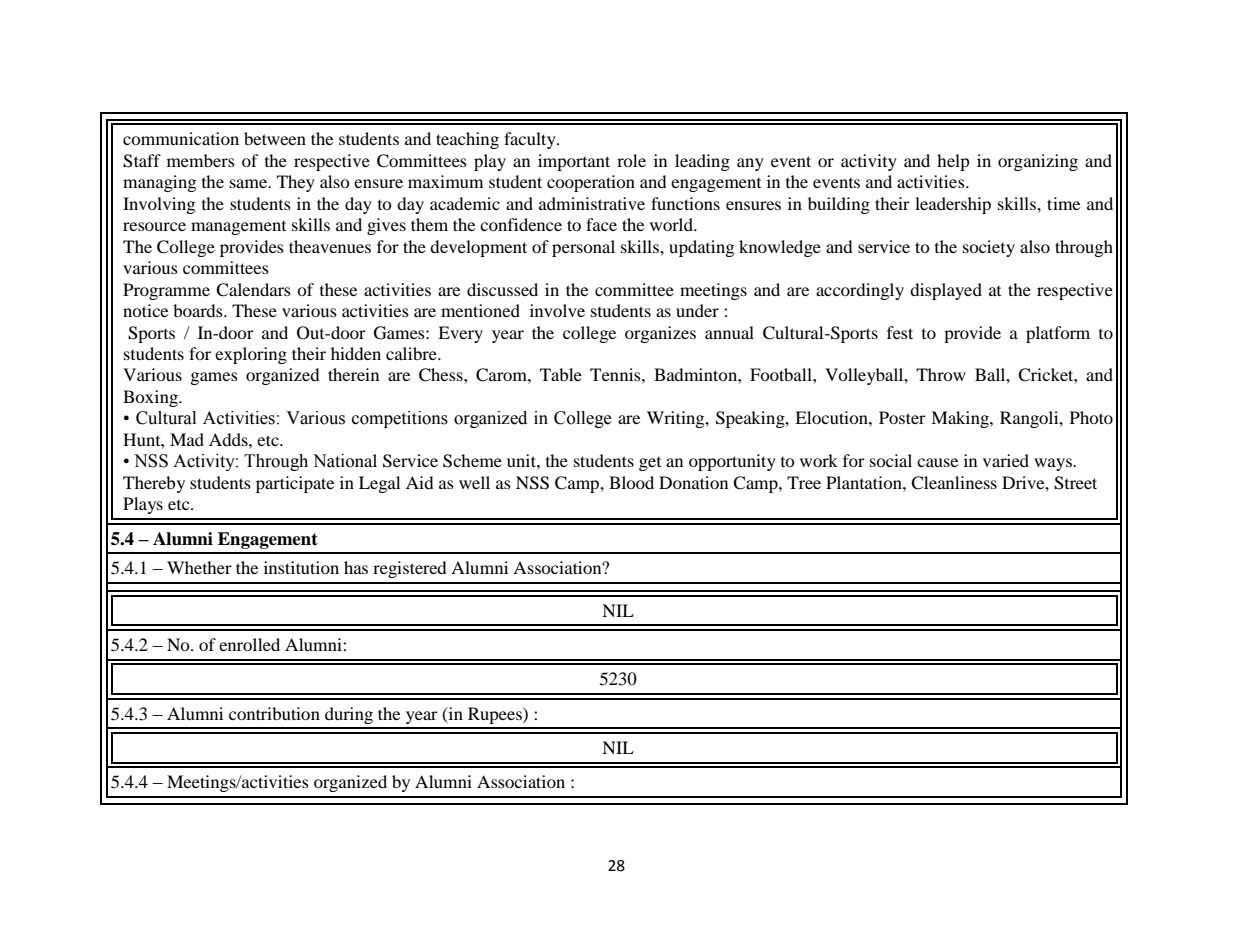 The width and height of the document is (1233, 952). What do you see at coordinates (251, 355) in the document?
I see `exploring` at bounding box center [251, 355].
